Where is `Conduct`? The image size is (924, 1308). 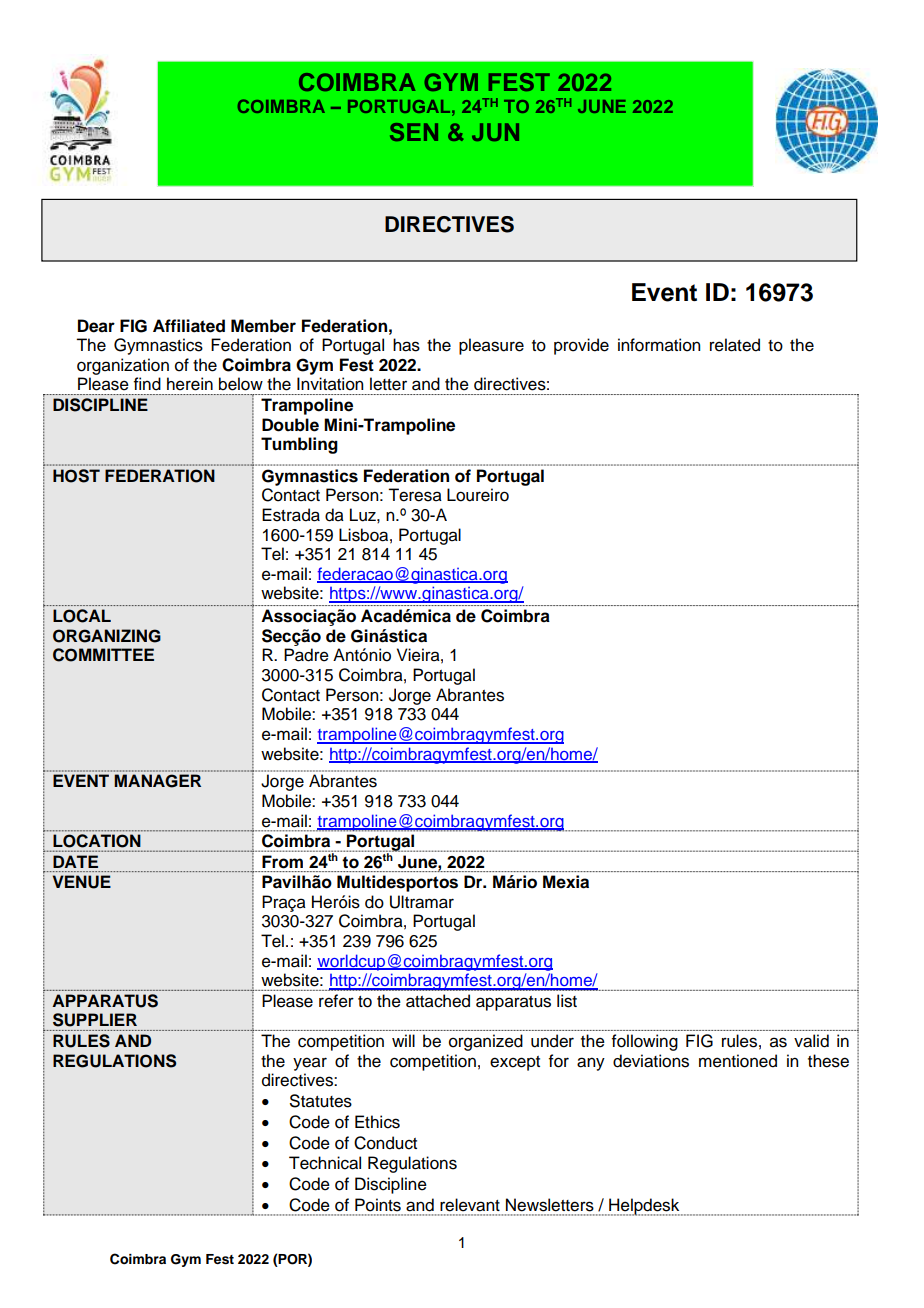
Conduct is located at coordinates (385, 1143).
